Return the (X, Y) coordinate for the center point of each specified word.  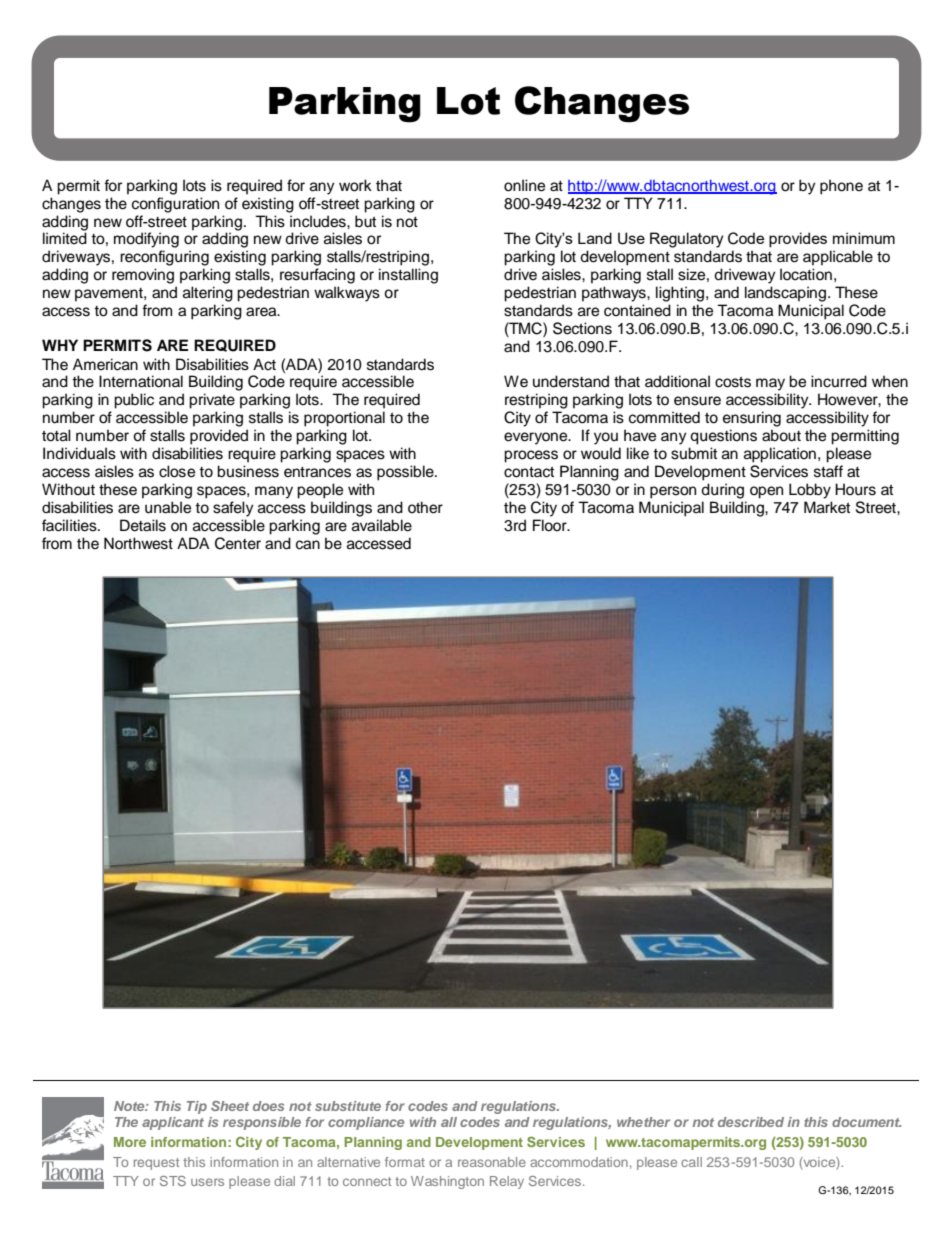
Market (827, 507)
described (751, 1122)
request (156, 1164)
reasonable (492, 1162)
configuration (175, 205)
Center (238, 543)
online (524, 185)
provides (798, 239)
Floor (551, 525)
